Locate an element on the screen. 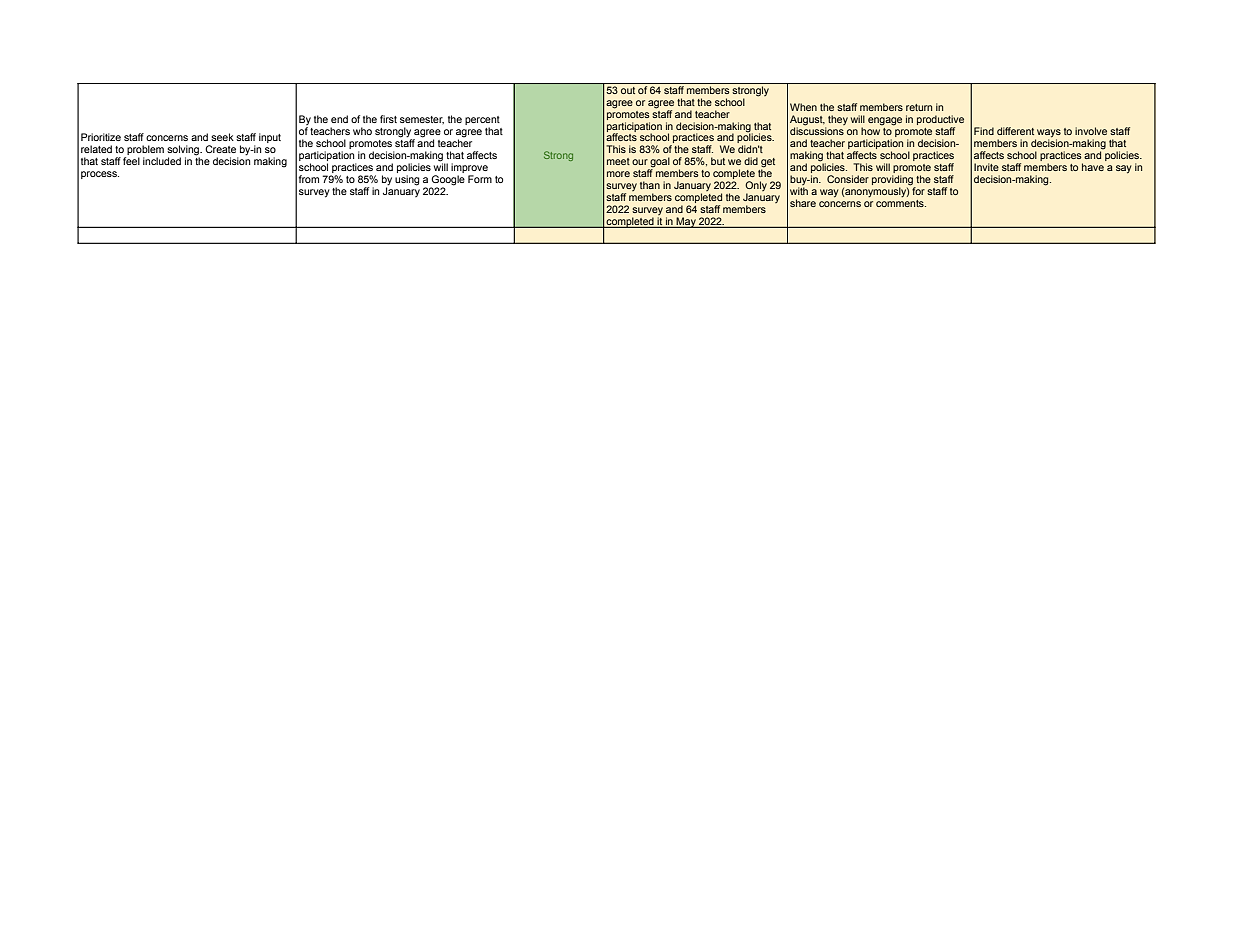  share is located at coordinates (803, 203).
